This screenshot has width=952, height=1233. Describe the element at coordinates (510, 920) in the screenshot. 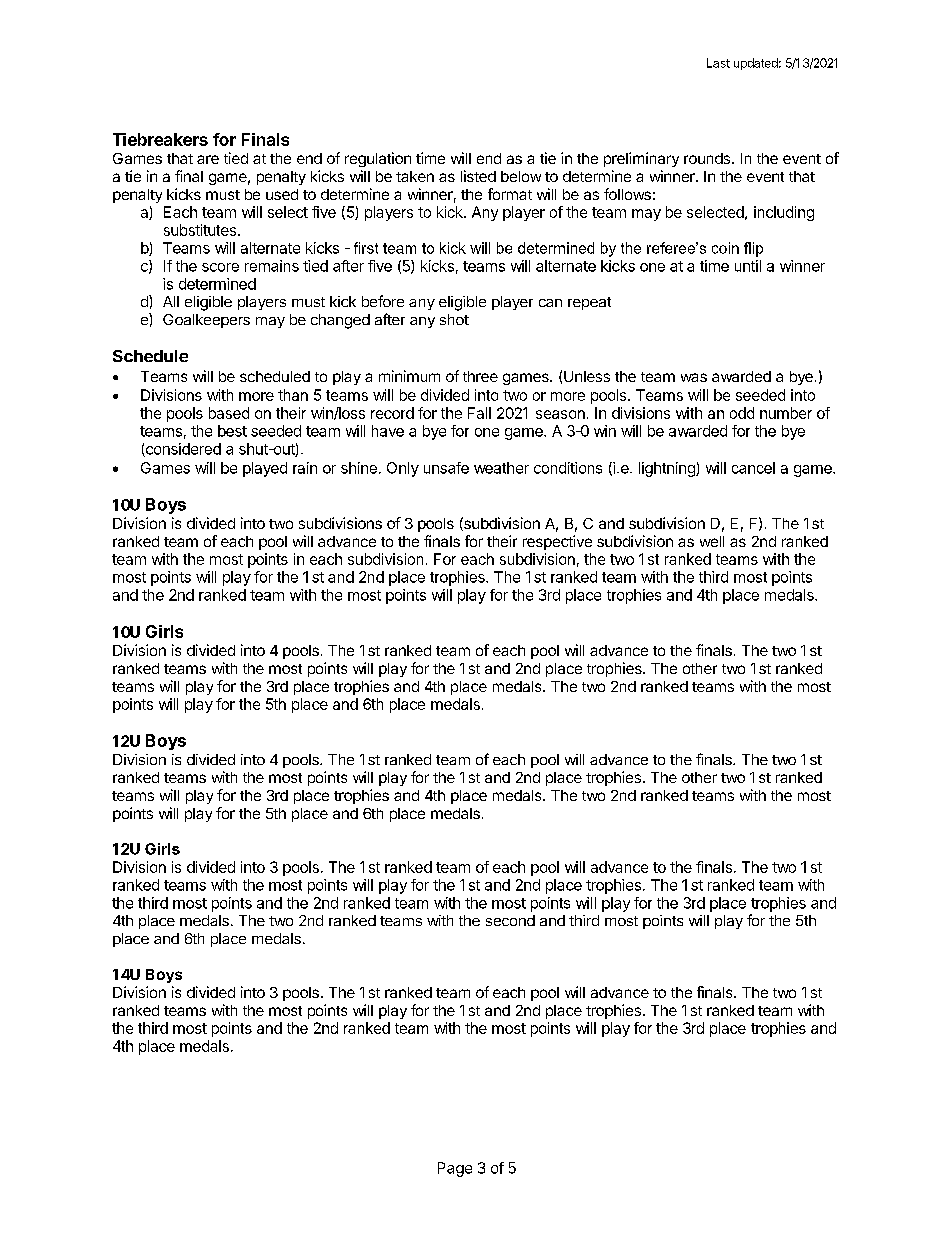

I see `second` at that location.
